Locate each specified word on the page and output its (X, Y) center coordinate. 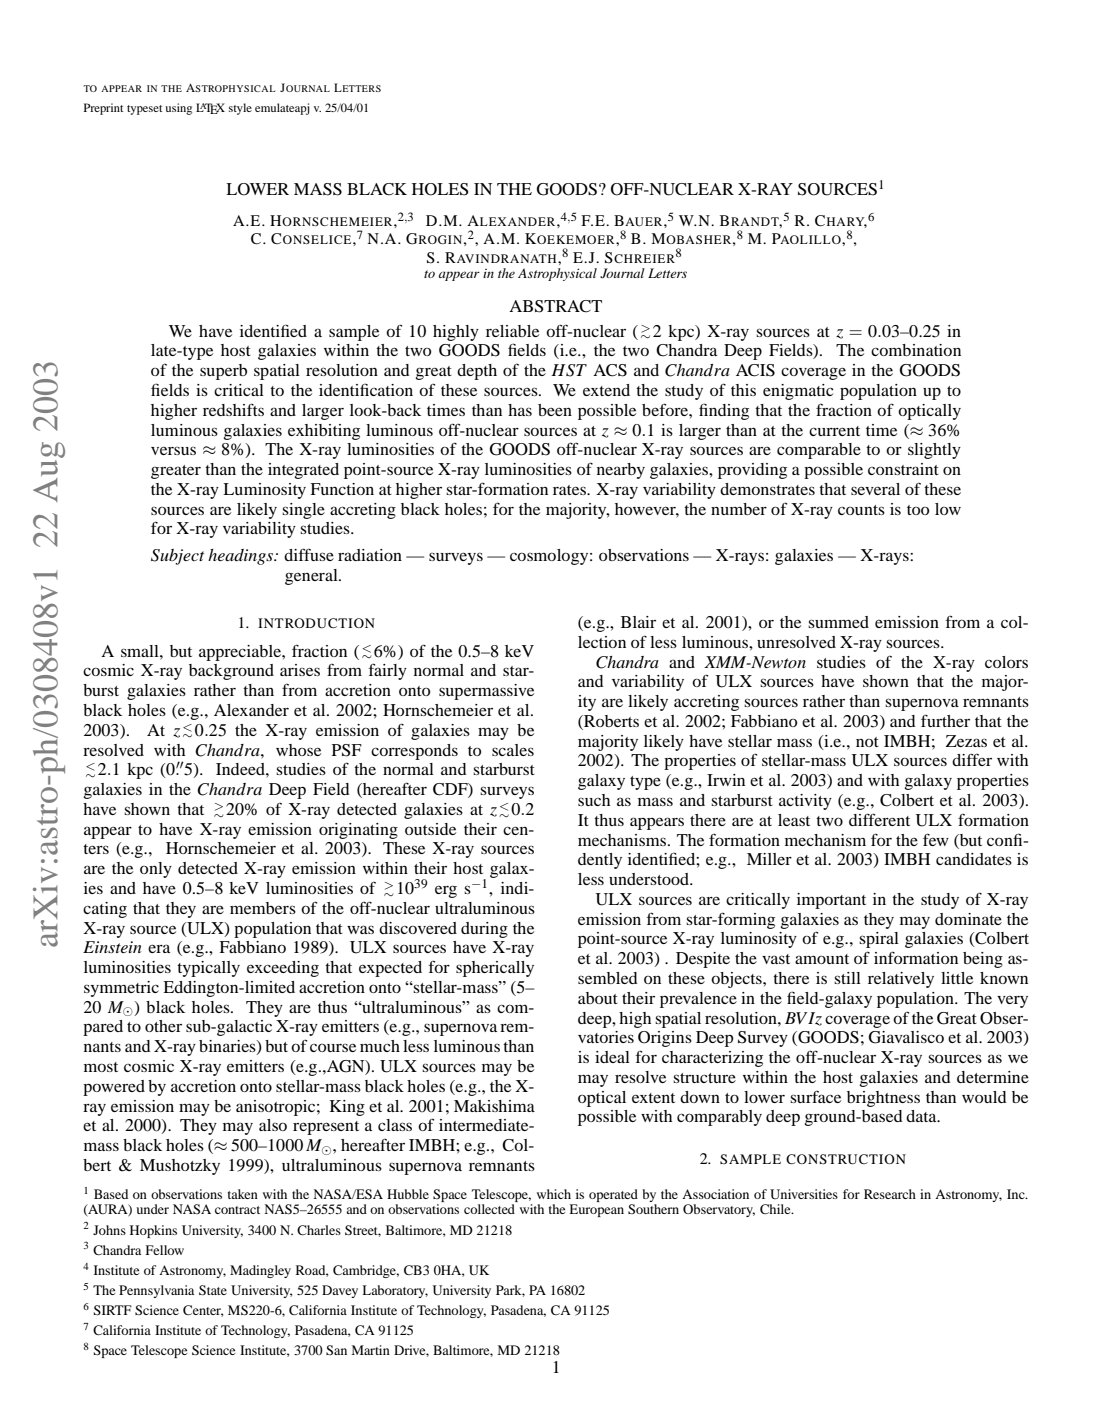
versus (173, 451)
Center (203, 1311)
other (163, 1026)
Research (890, 1194)
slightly (934, 451)
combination (916, 350)
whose (298, 750)
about (598, 998)
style (240, 109)
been (555, 410)
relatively (901, 980)
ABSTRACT (555, 306)
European (596, 1210)
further (945, 720)
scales (513, 750)
